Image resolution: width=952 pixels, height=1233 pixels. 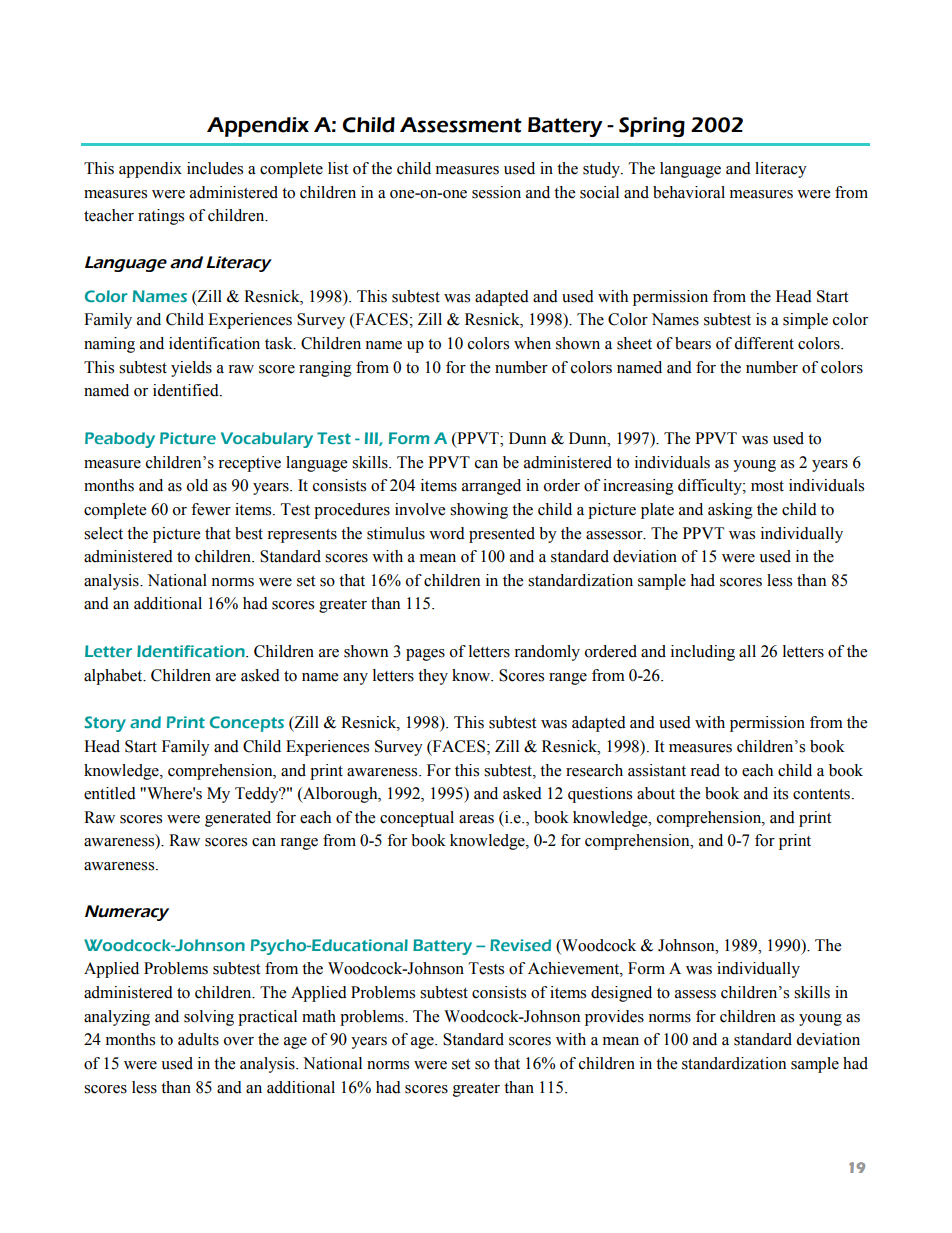 I want to click on generated, so click(x=238, y=819).
